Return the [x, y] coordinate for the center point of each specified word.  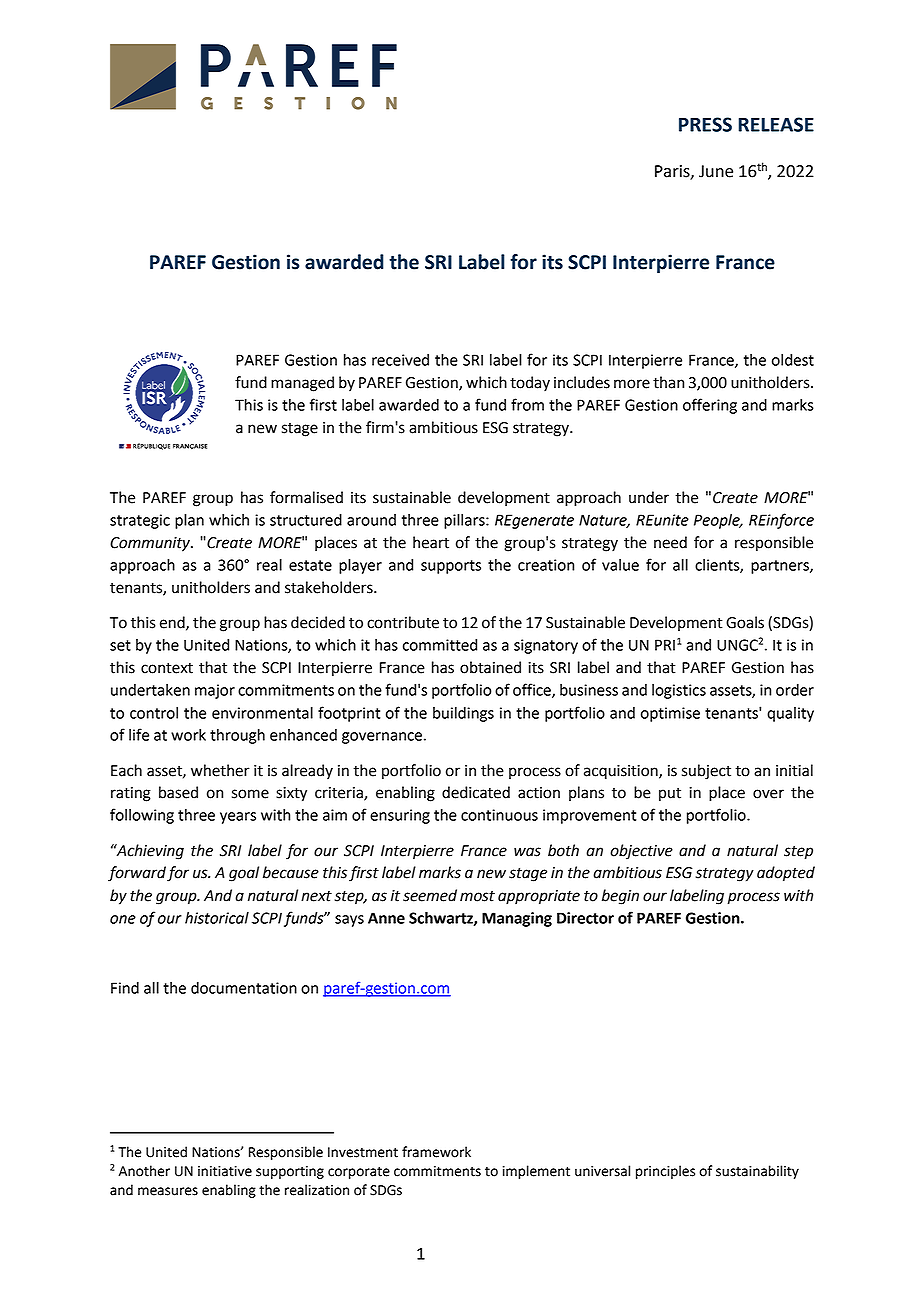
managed [302, 384]
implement [536, 1172]
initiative [225, 1171]
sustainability [757, 1172]
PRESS [705, 124]
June [716, 171]
